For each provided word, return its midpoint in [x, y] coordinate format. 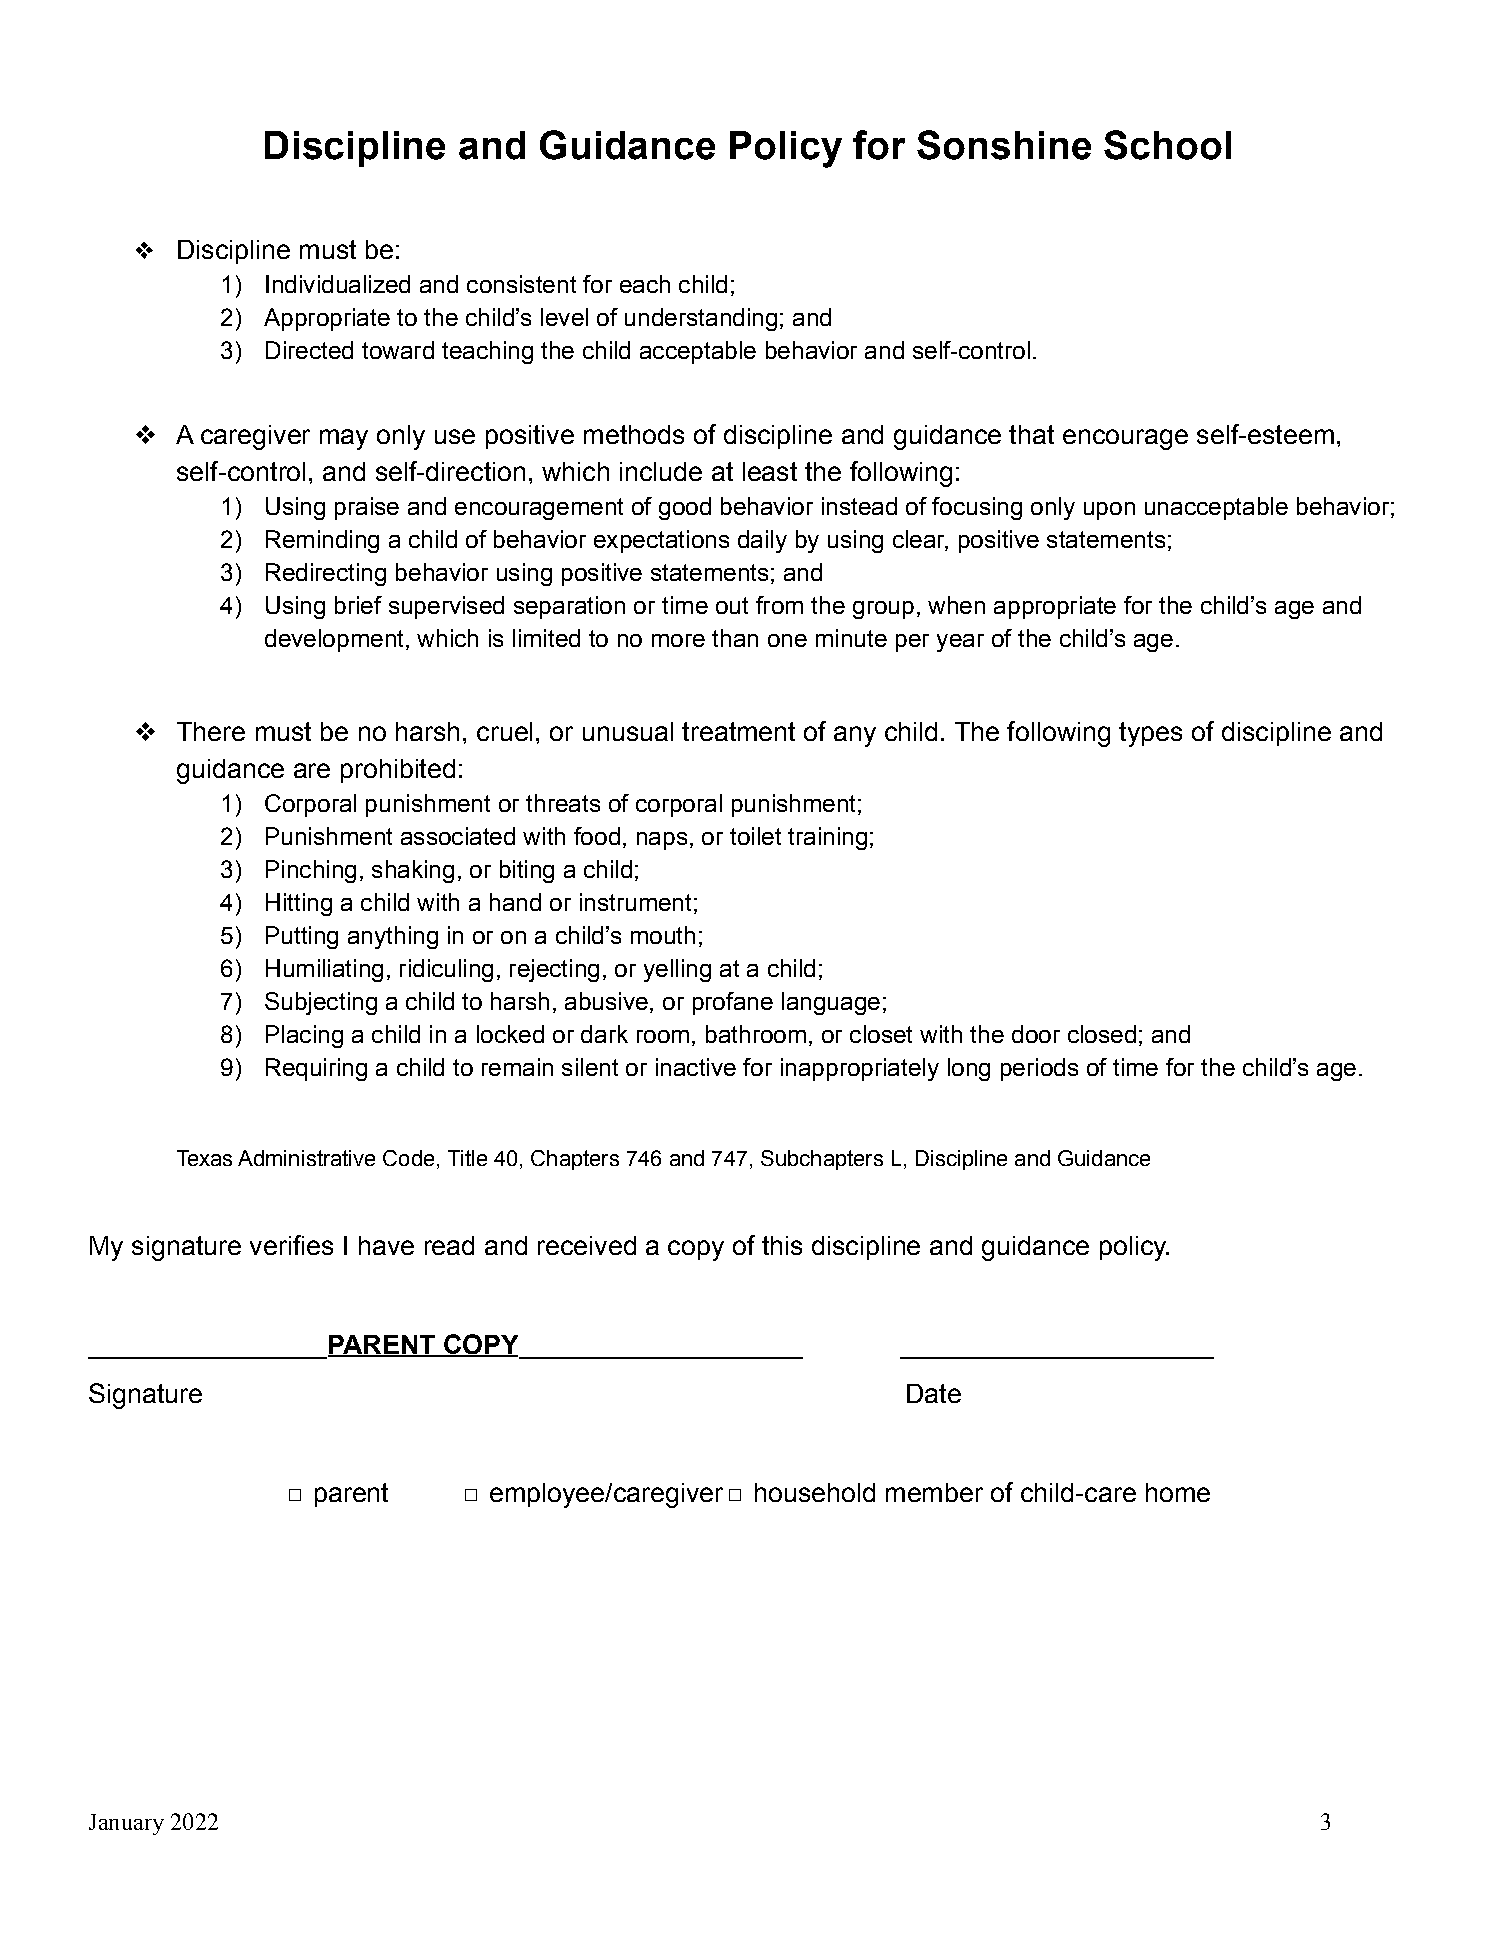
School [1167, 145]
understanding [701, 319]
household [815, 1492]
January [126, 1824]
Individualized [338, 284]
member [934, 1492]
